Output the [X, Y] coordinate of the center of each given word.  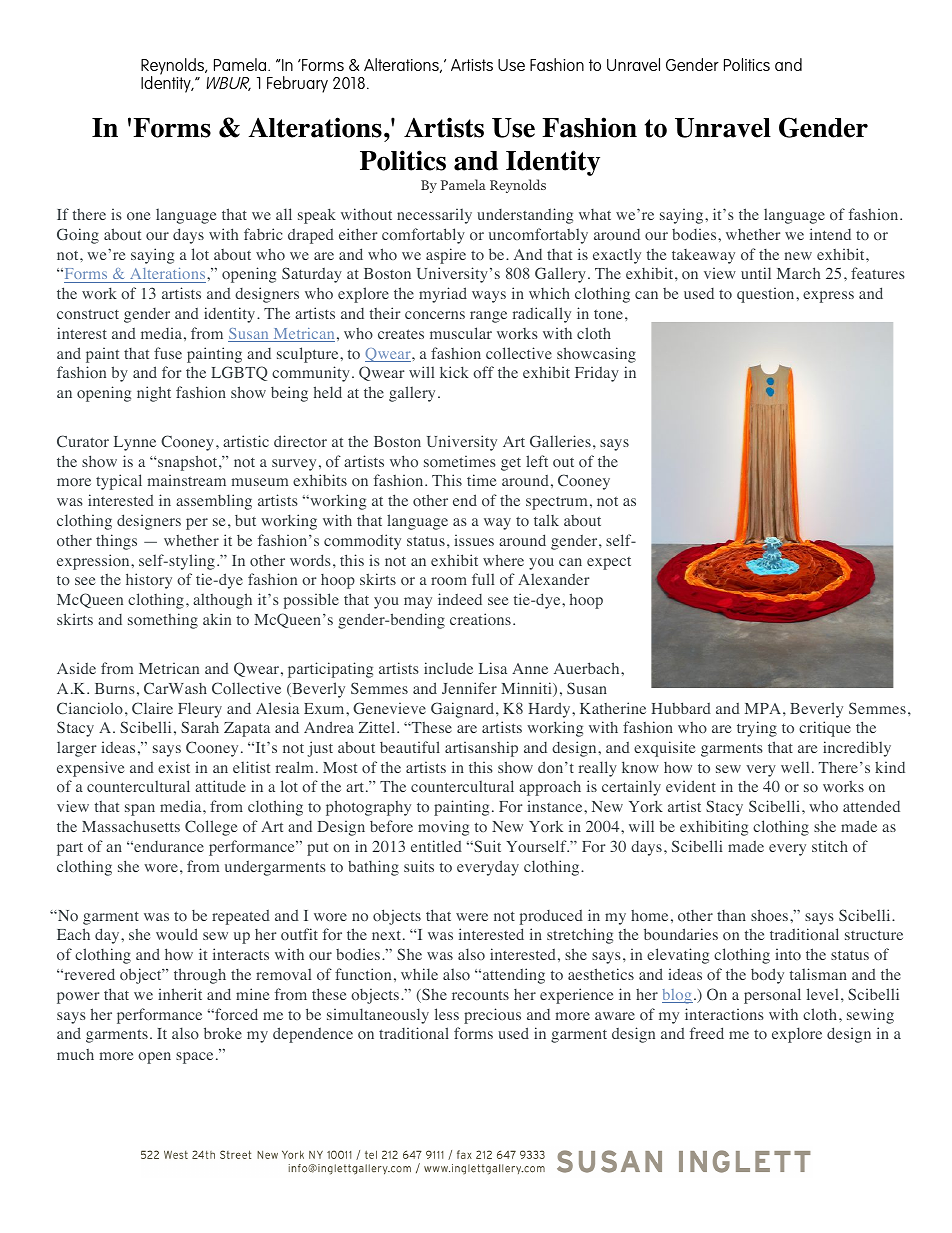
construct [88, 314]
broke [223, 1033]
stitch [830, 846]
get [511, 464]
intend [830, 234]
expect [609, 563]
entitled [436, 846]
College [211, 828]
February [297, 84]
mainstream [187, 480]
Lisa [493, 668]
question [767, 295]
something [163, 621]
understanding [525, 216]
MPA [763, 708]
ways [489, 297]
